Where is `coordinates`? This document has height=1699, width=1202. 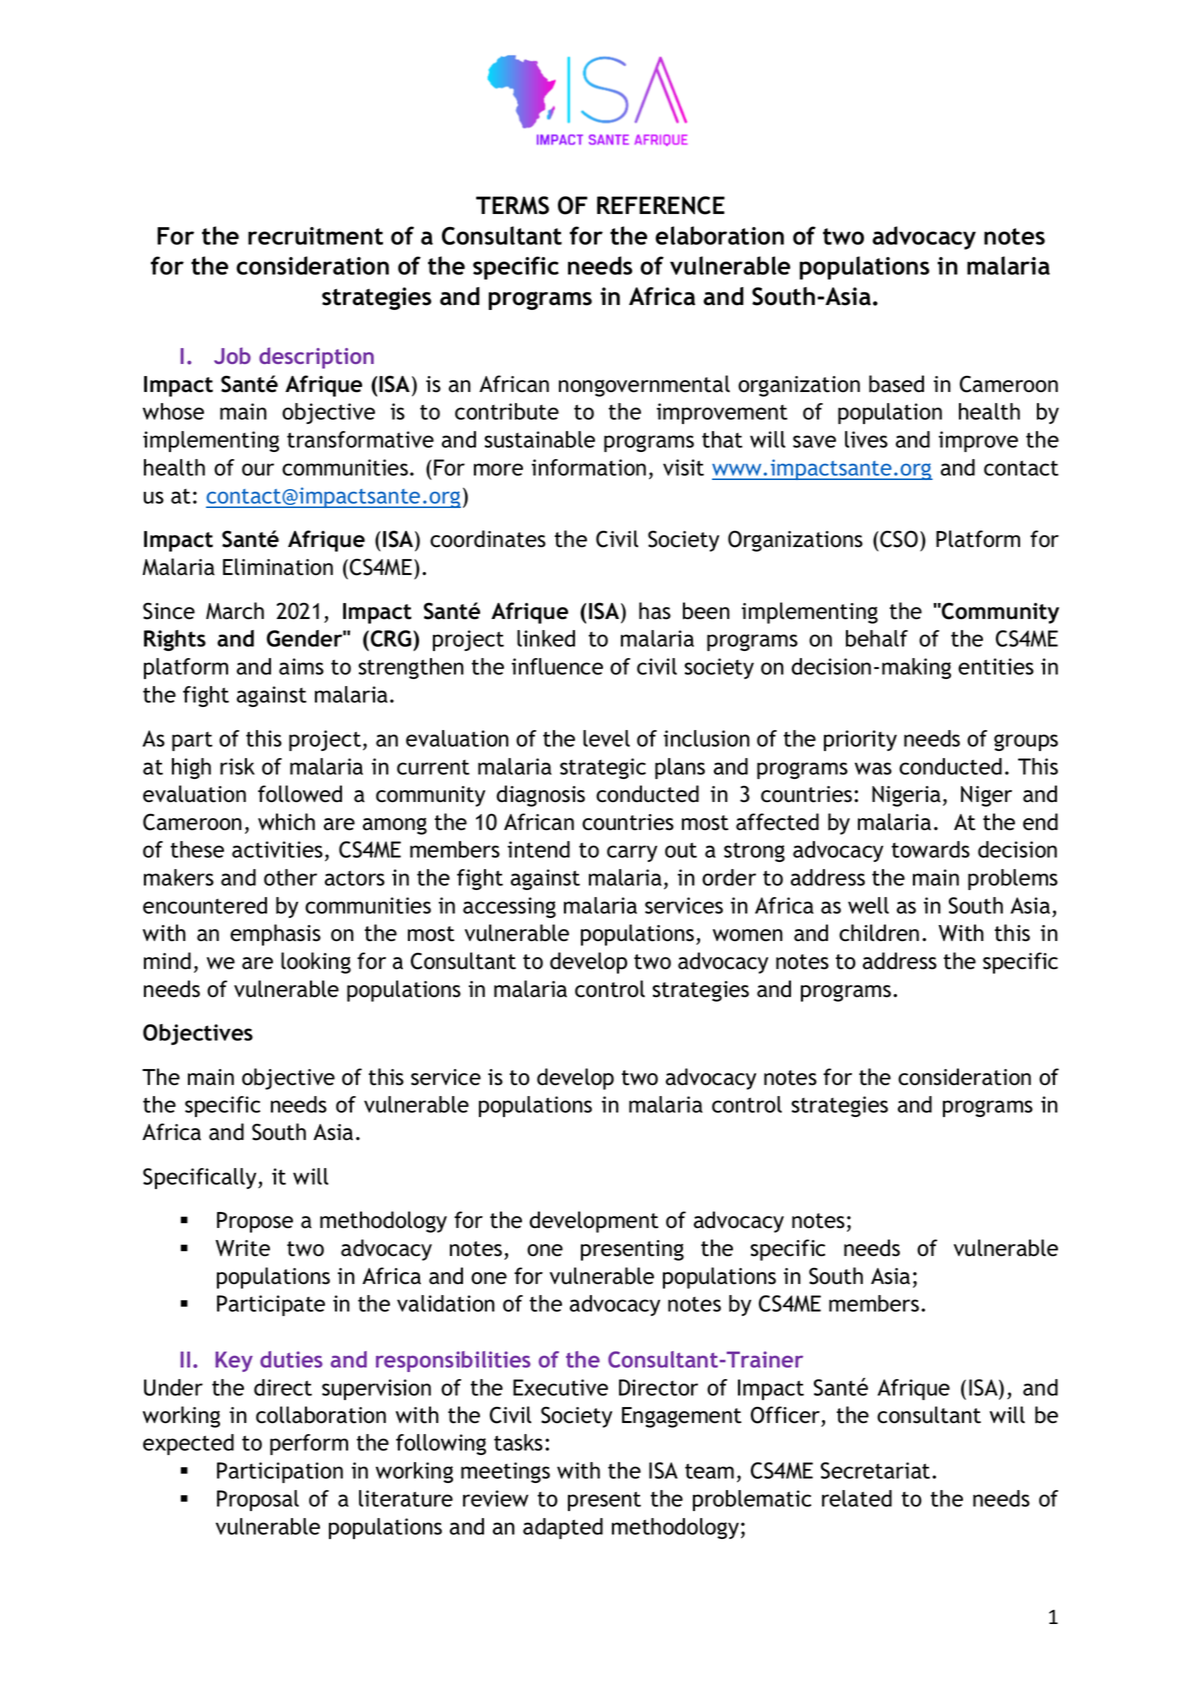
coordinates is located at coordinates (488, 539).
